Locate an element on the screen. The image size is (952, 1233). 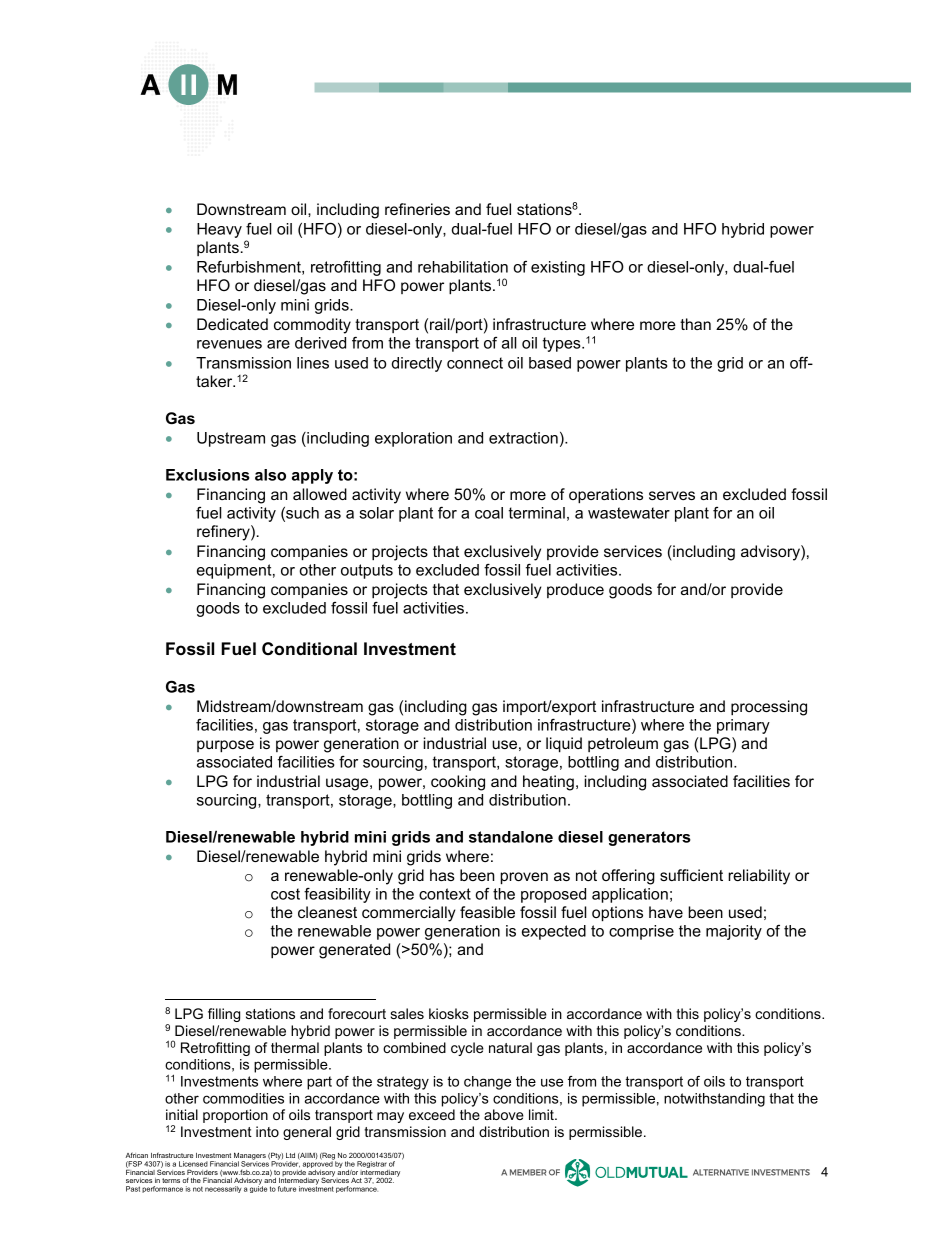
primary is located at coordinates (743, 726).
